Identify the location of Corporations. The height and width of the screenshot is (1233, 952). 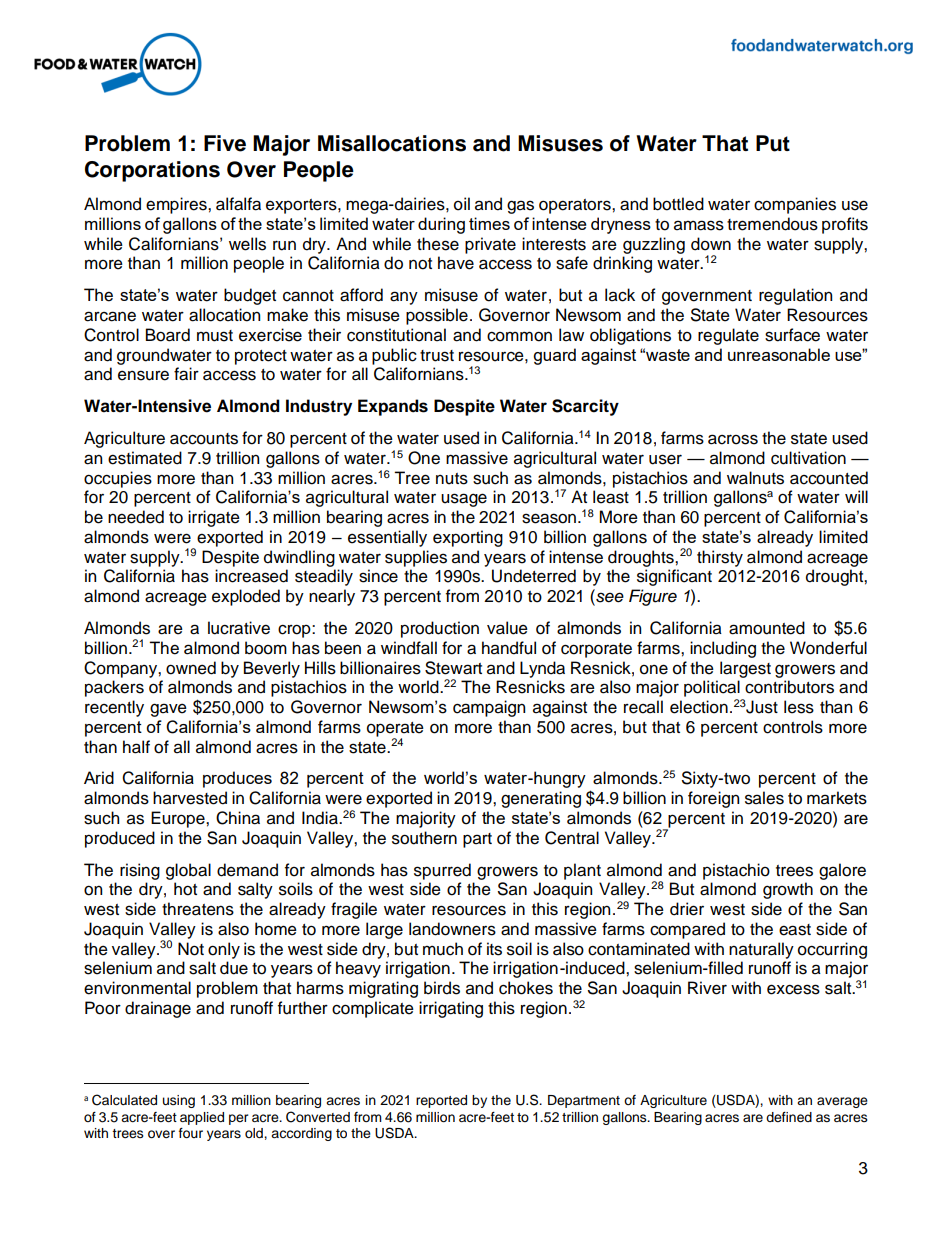
(152, 171).
